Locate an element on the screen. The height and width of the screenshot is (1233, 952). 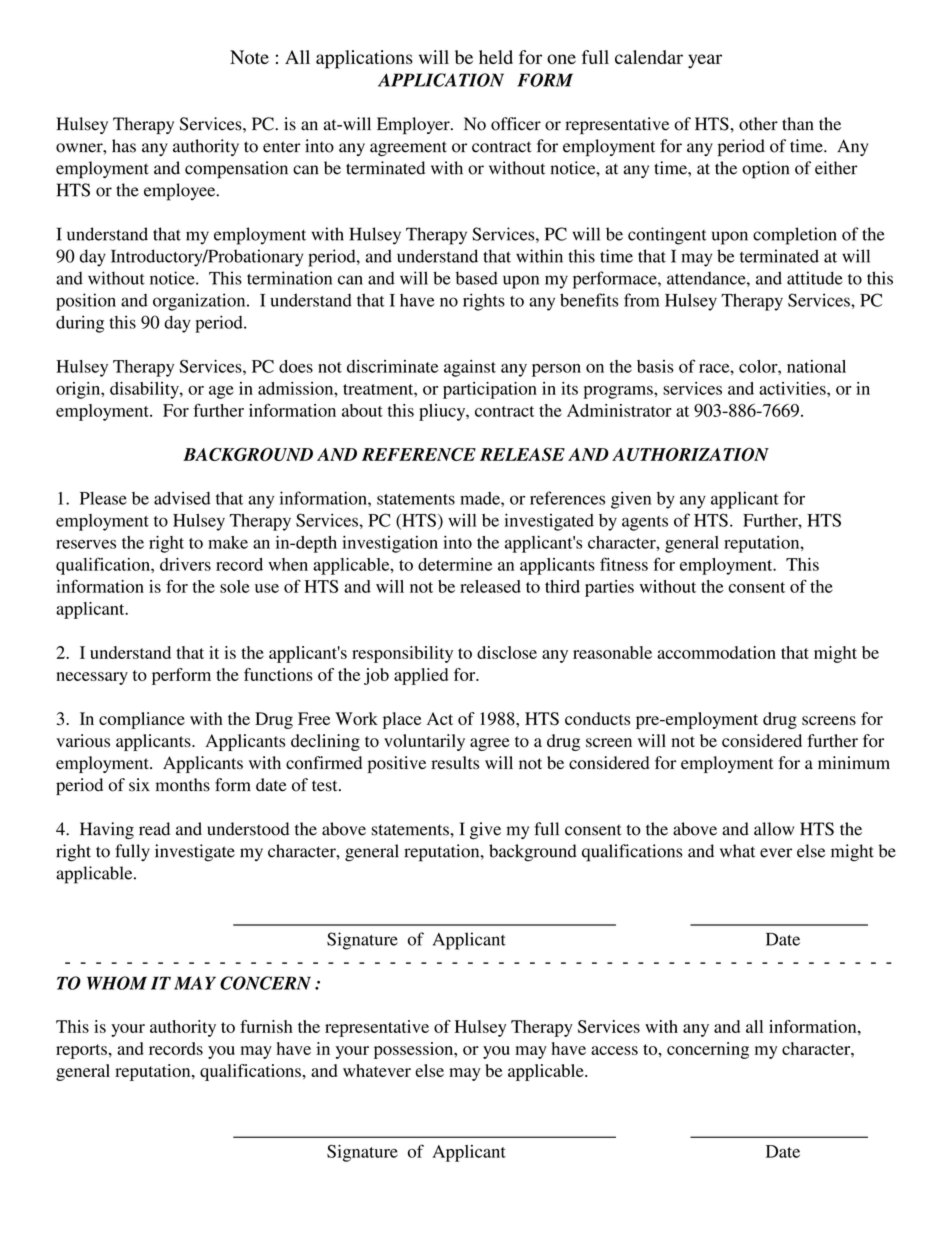
possession is located at coordinates (415, 1050).
